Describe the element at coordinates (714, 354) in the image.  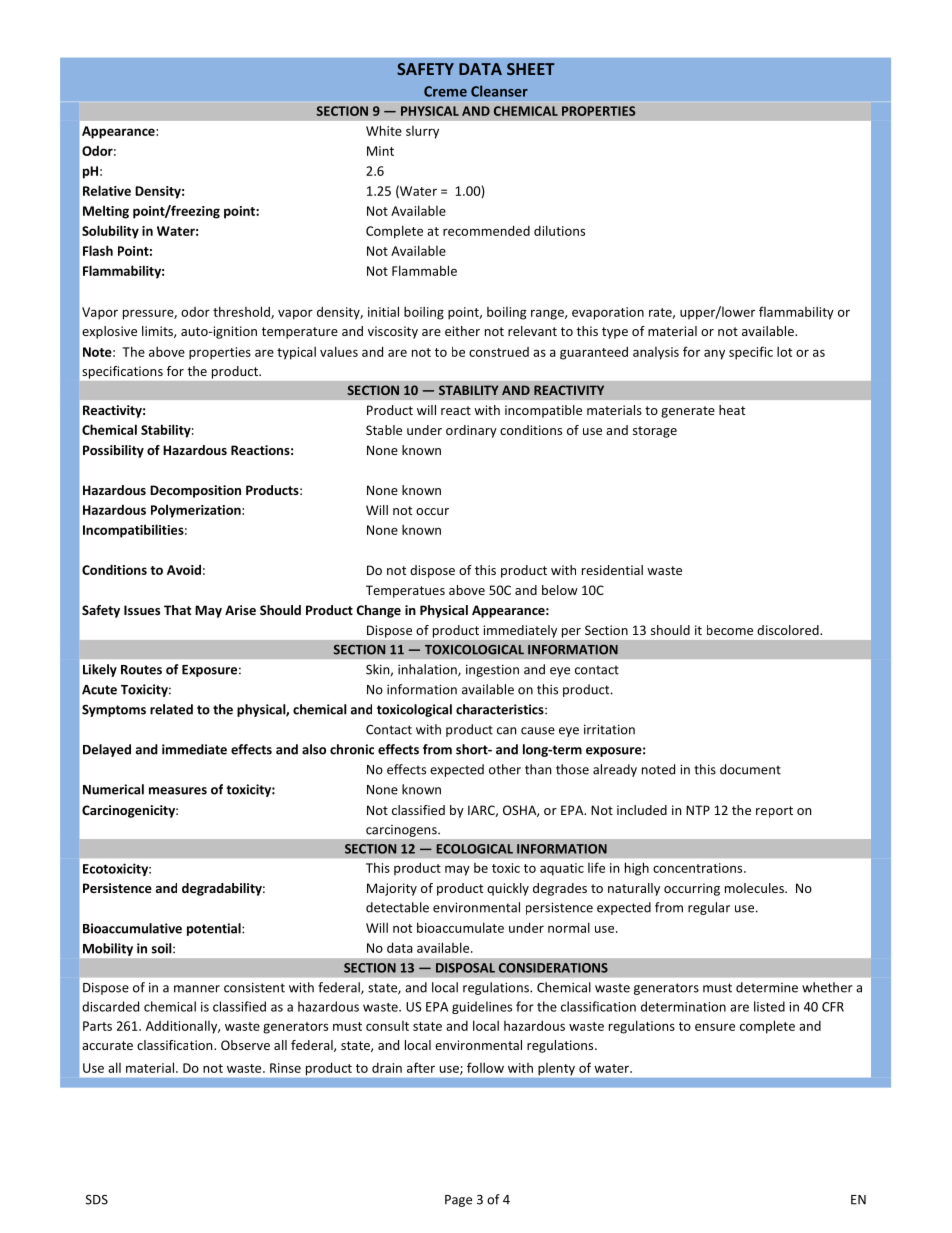
I see `any` at that location.
